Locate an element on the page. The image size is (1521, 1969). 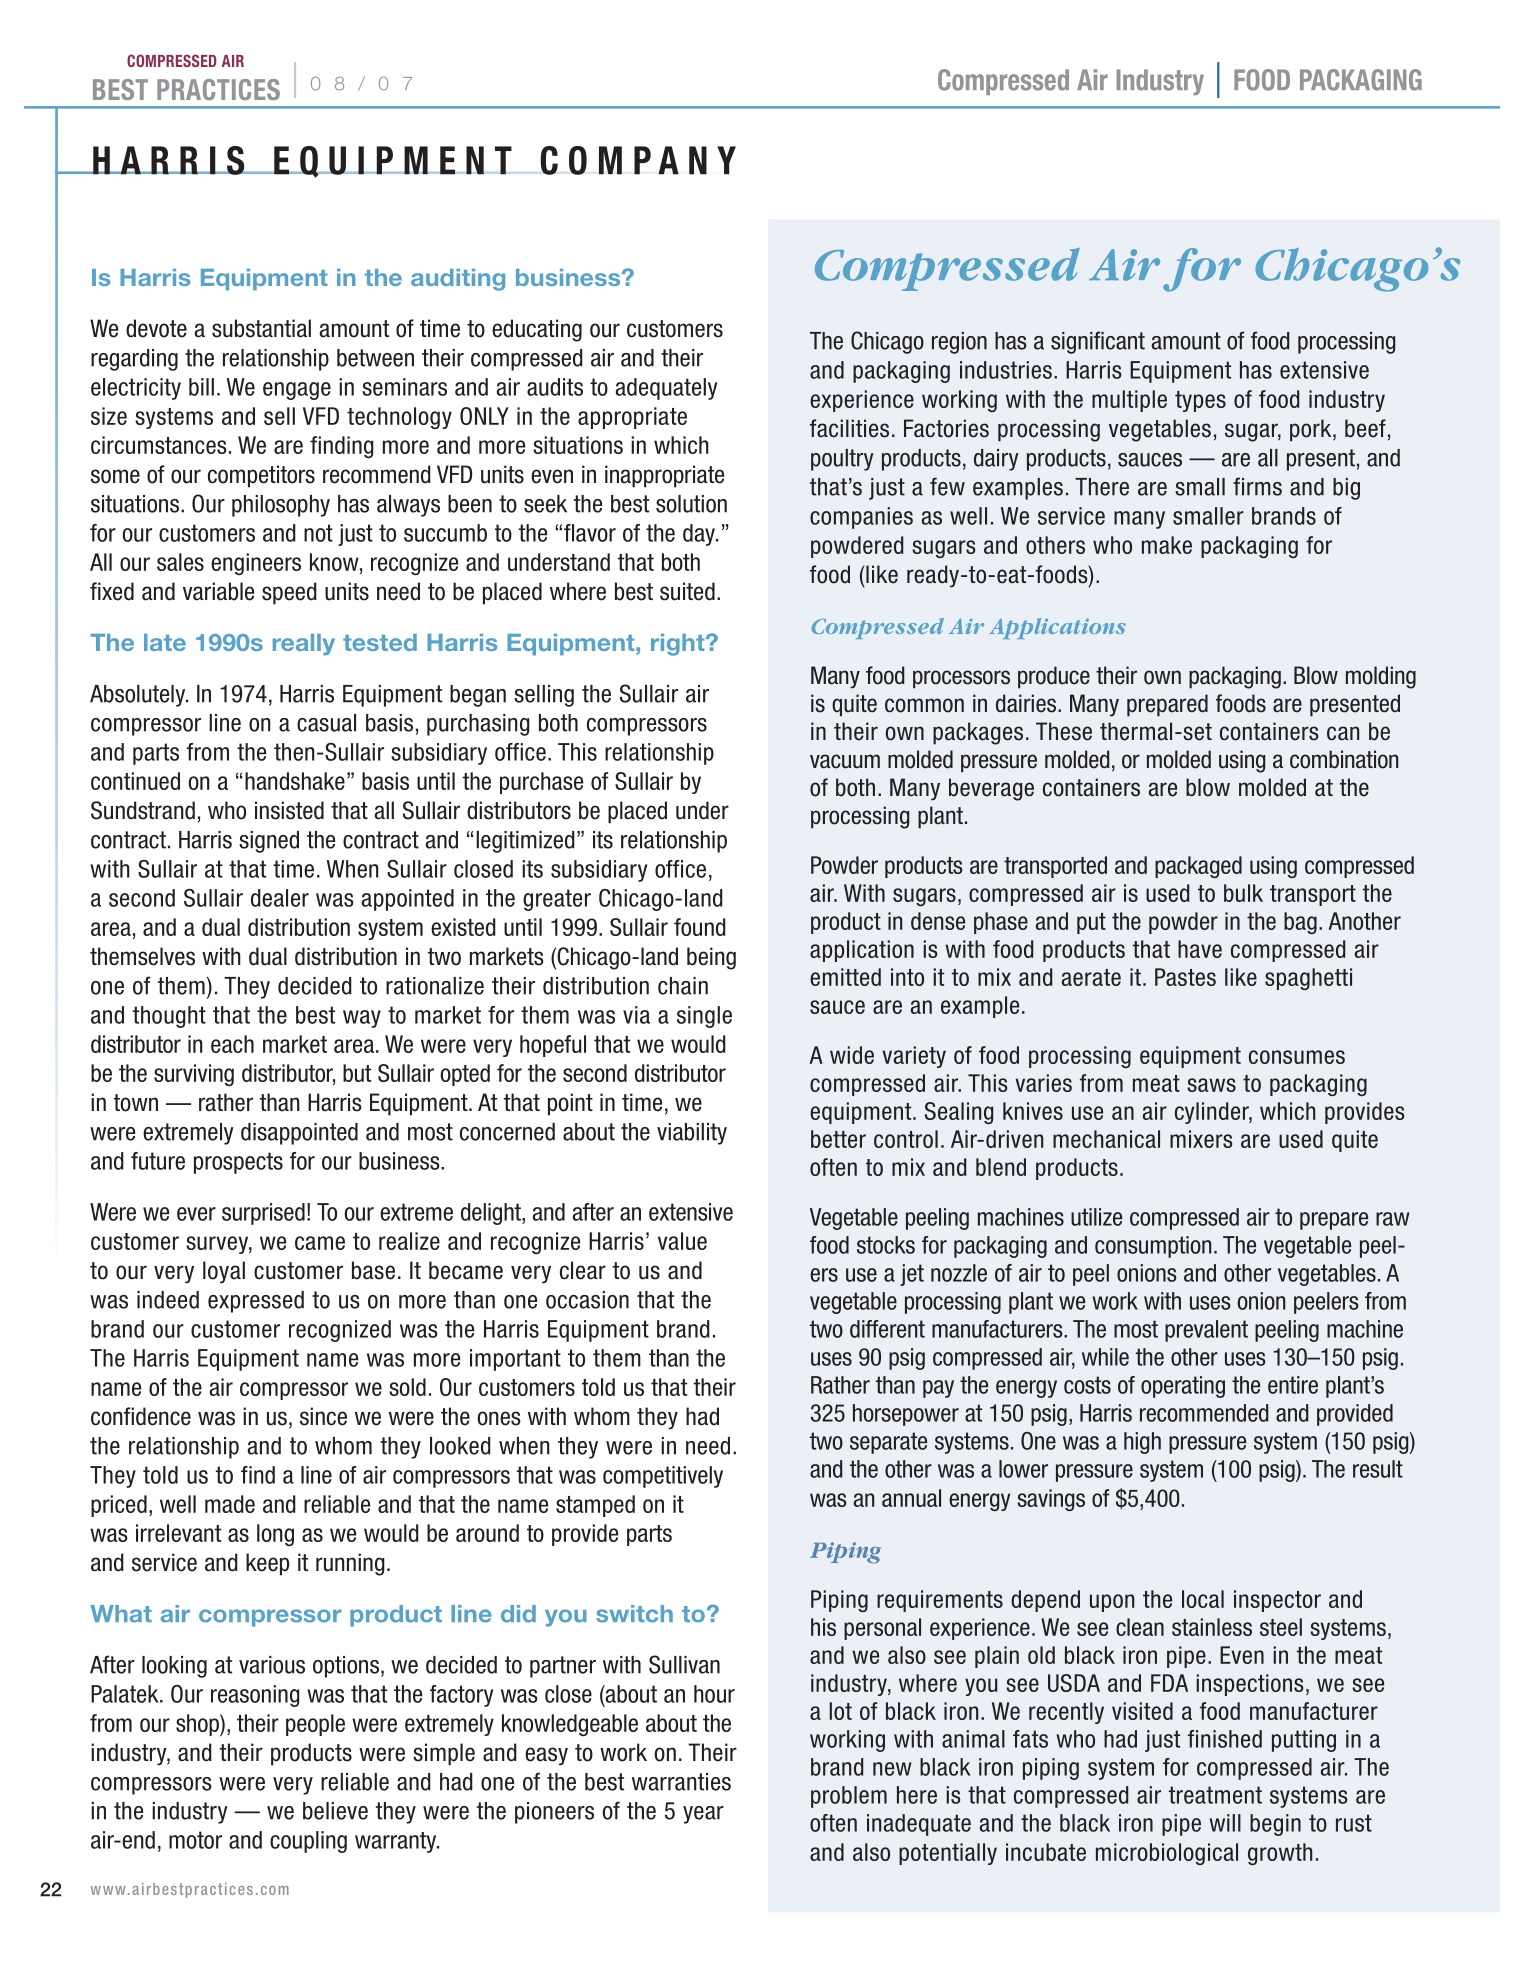
adequately is located at coordinates (666, 389).
